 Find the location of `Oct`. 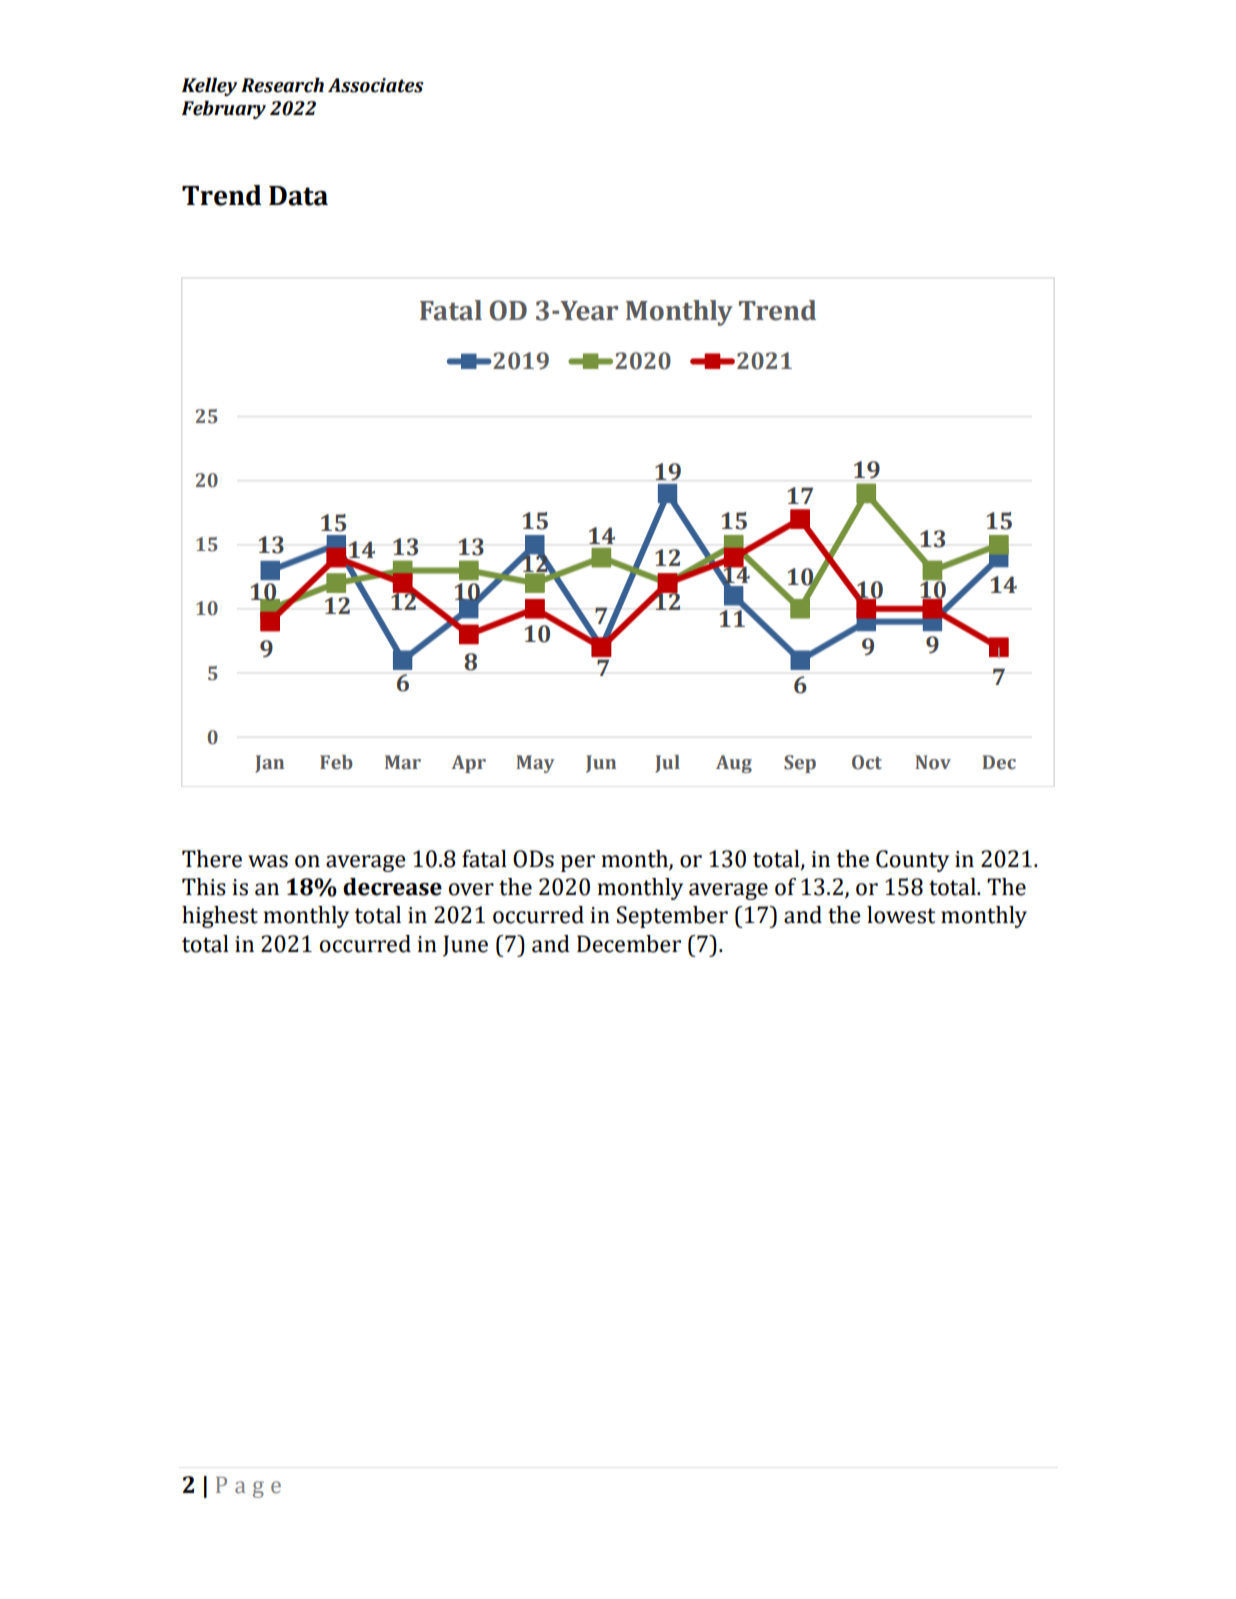

Oct is located at coordinates (867, 762).
